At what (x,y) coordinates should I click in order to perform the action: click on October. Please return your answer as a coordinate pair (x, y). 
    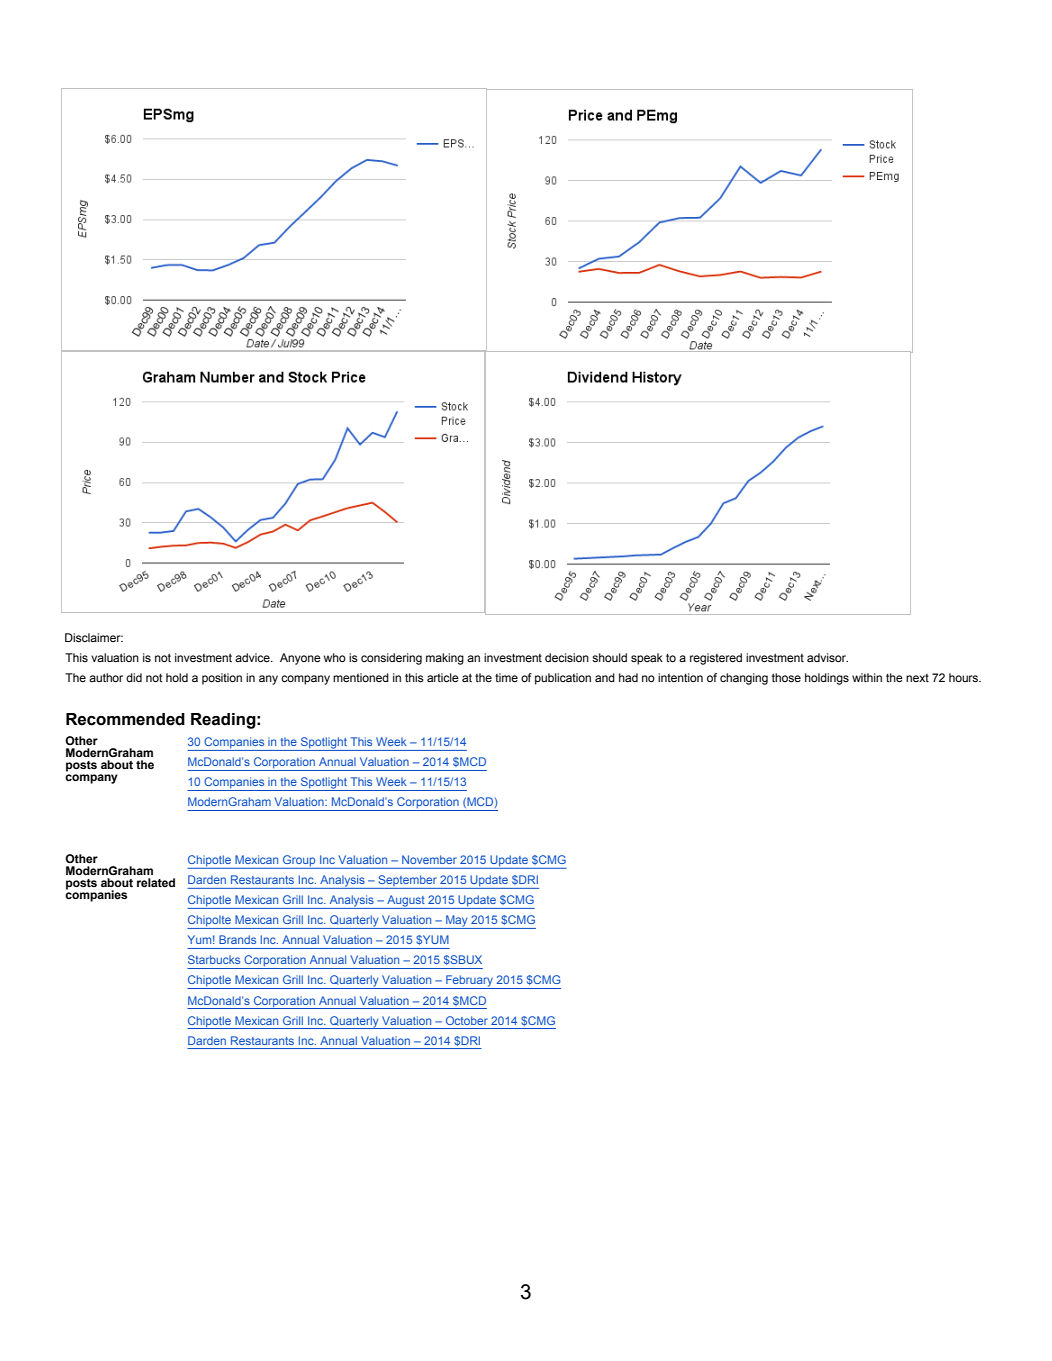
    Looking at the image, I should click on (467, 1020).
